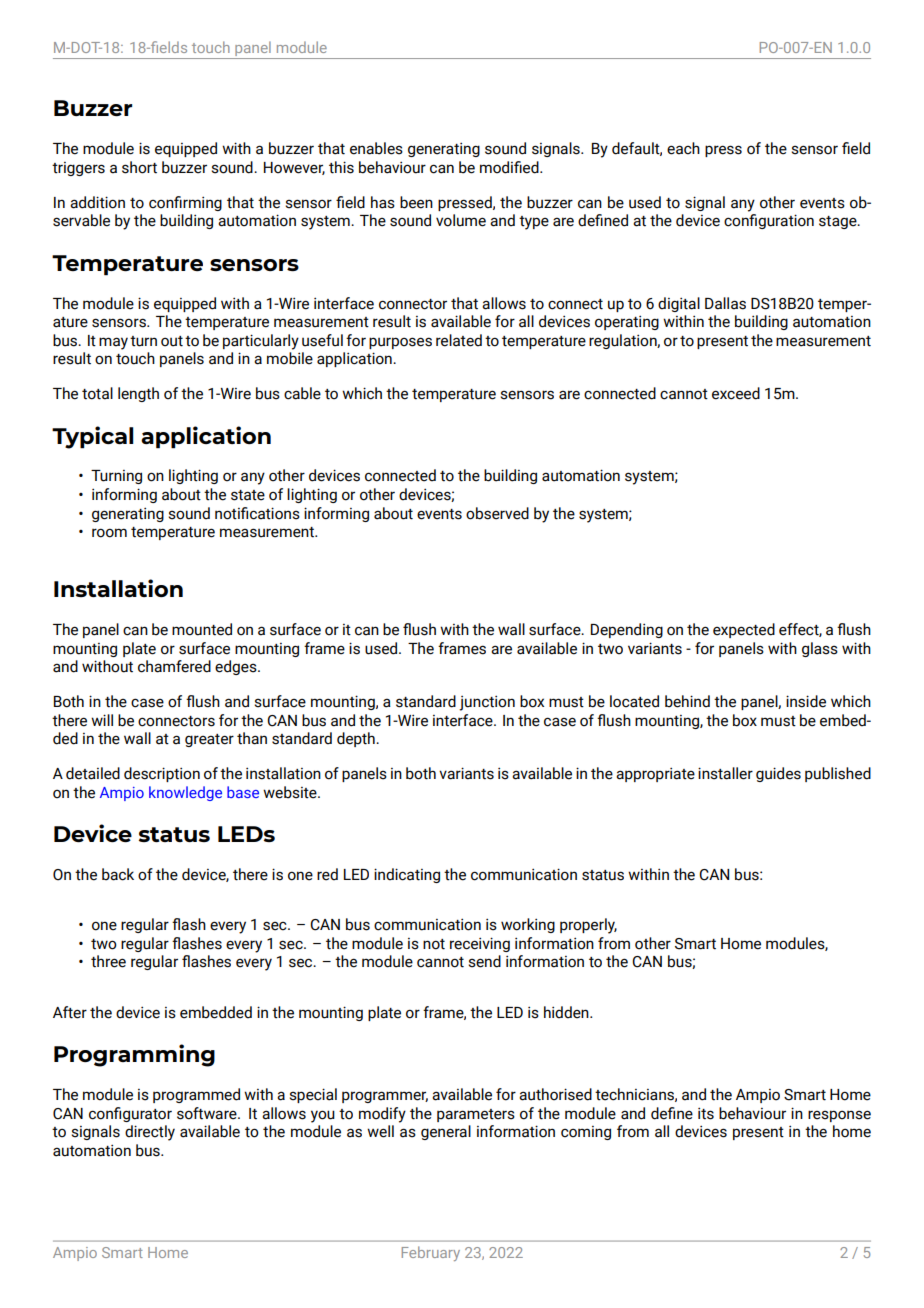 This image has height=1308, width=924. What do you see at coordinates (683, 148) in the image?
I see `each` at bounding box center [683, 148].
